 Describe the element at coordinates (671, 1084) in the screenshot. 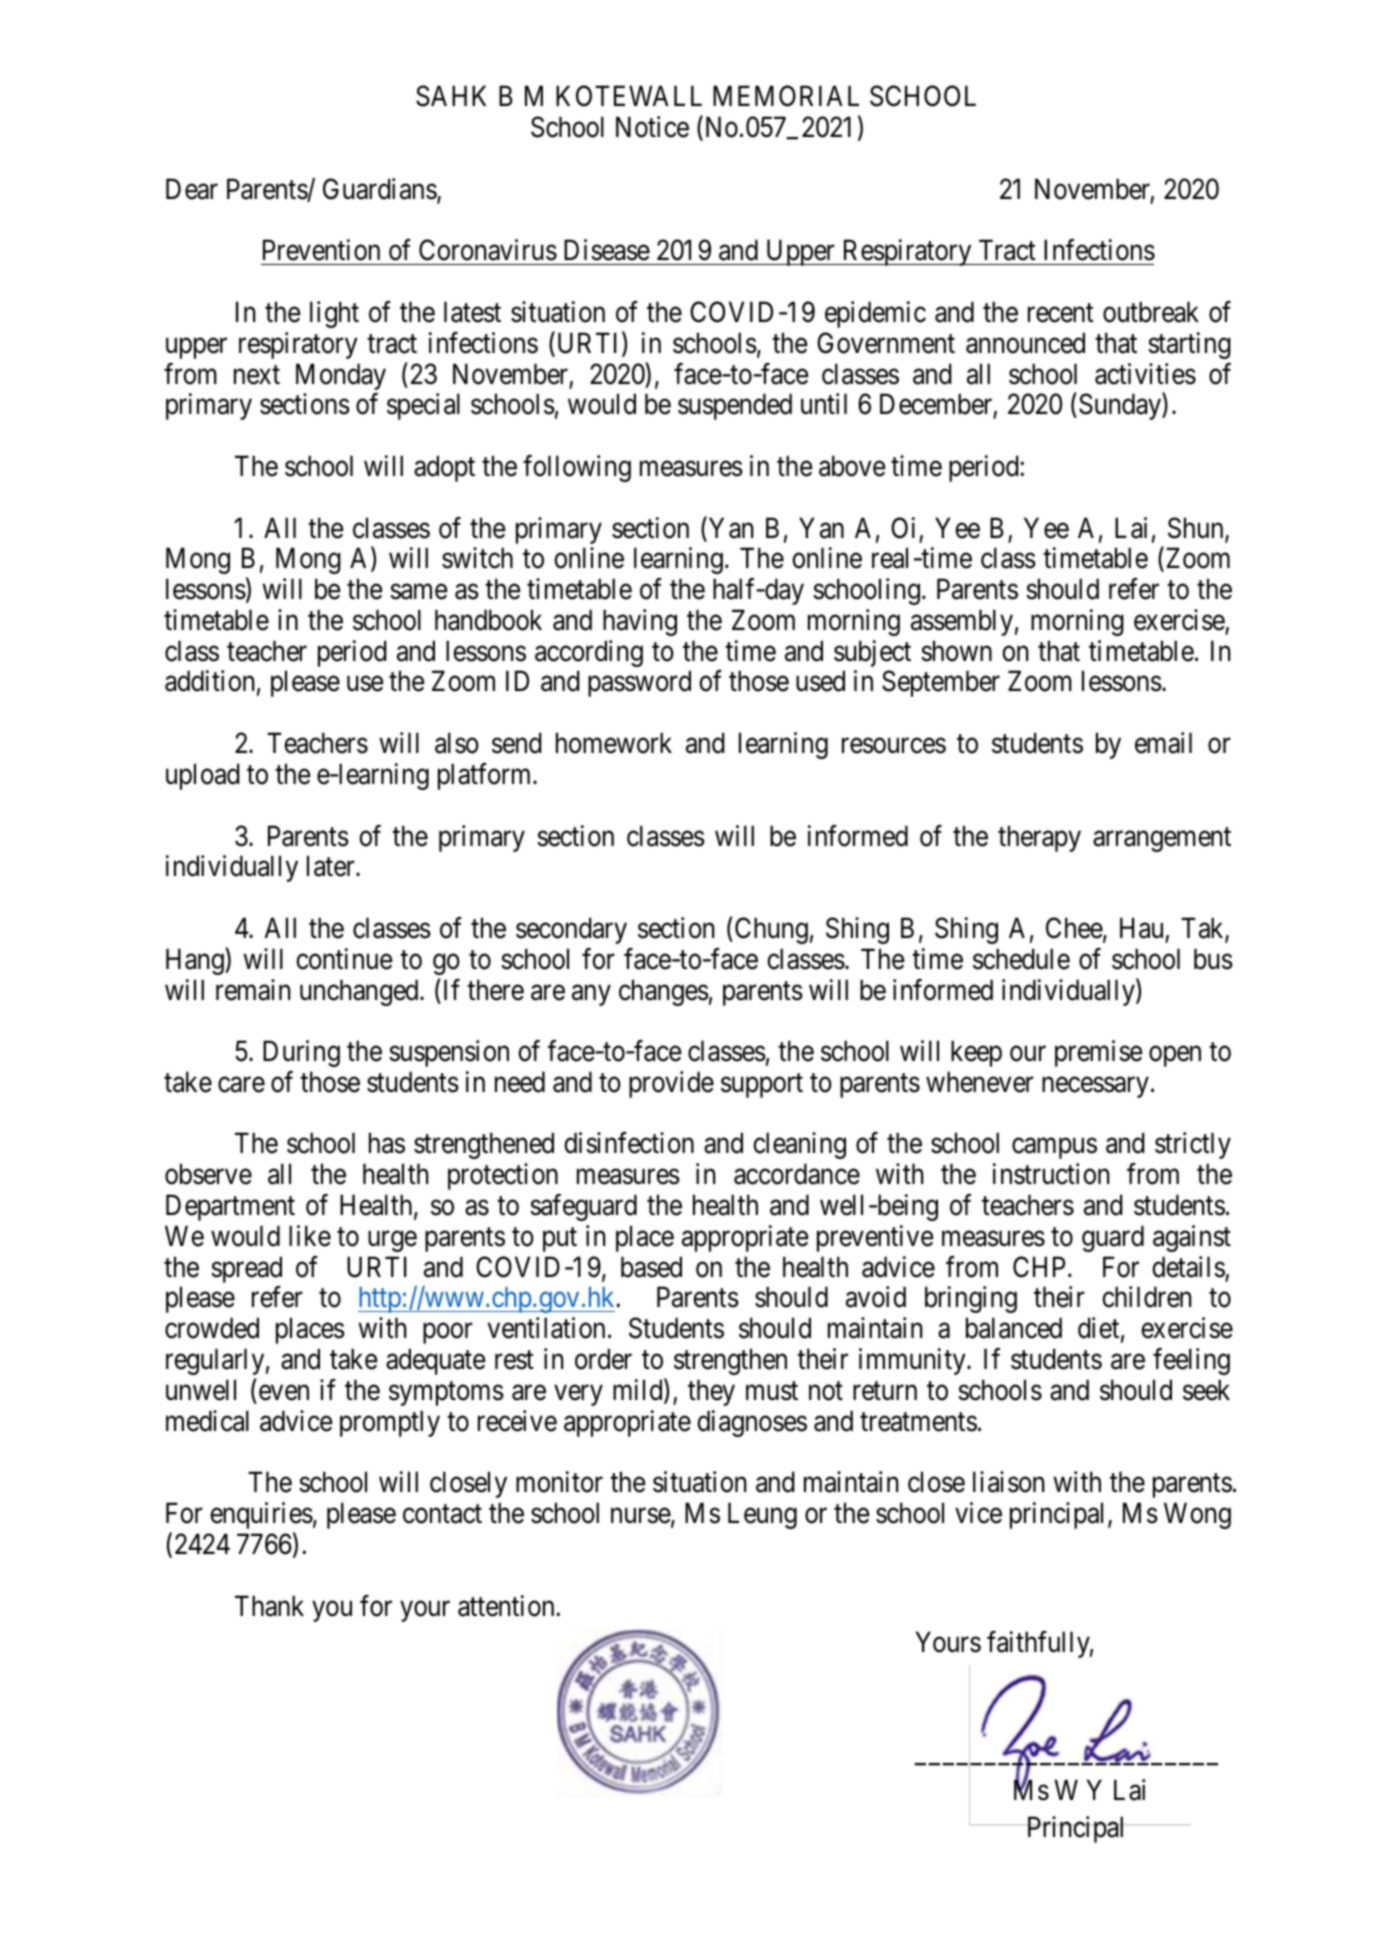

I see `provide` at that location.
